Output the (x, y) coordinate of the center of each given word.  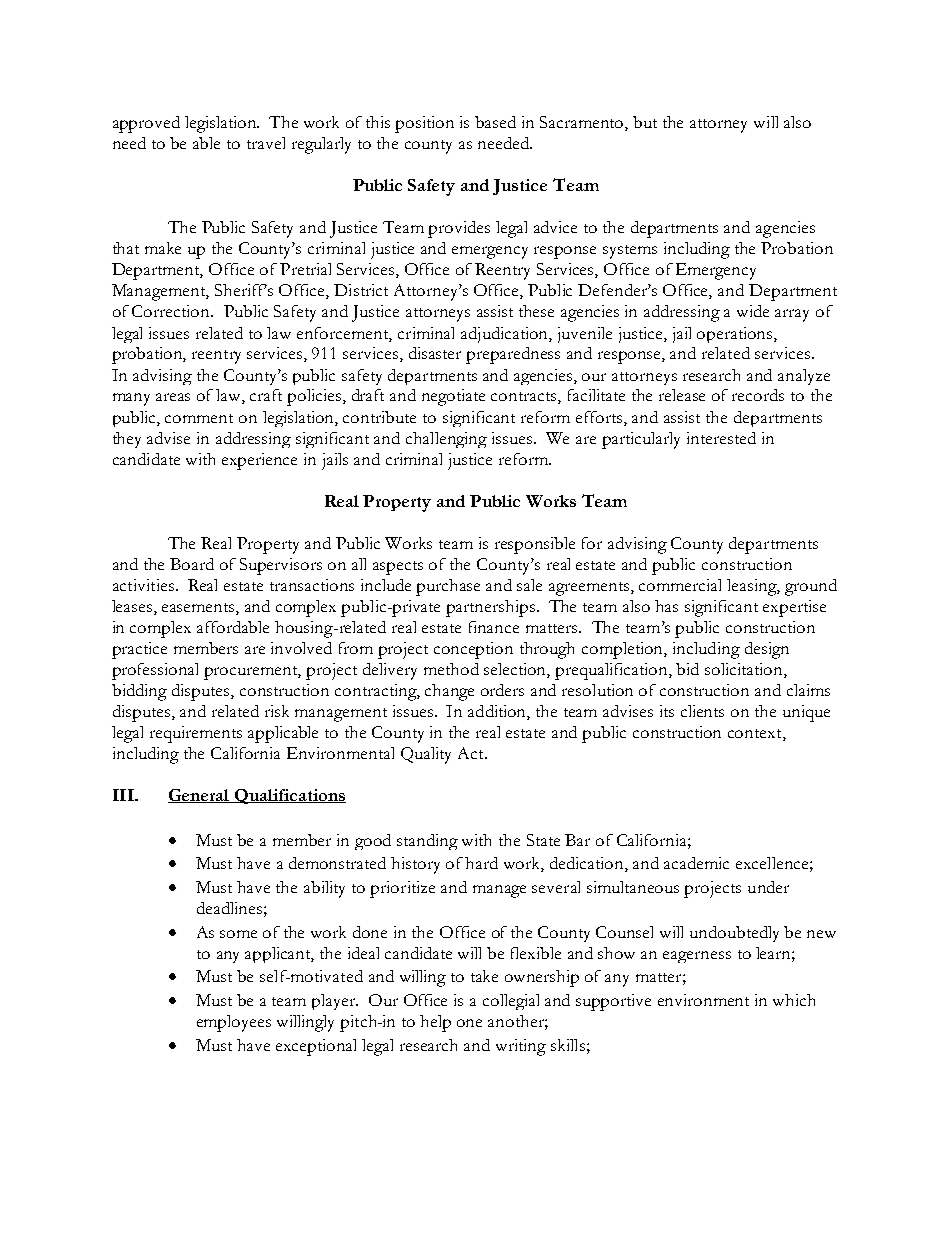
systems (630, 252)
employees (234, 1023)
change (449, 692)
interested (721, 438)
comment (199, 418)
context (756, 733)
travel (266, 143)
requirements (196, 734)
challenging (446, 440)
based (495, 122)
